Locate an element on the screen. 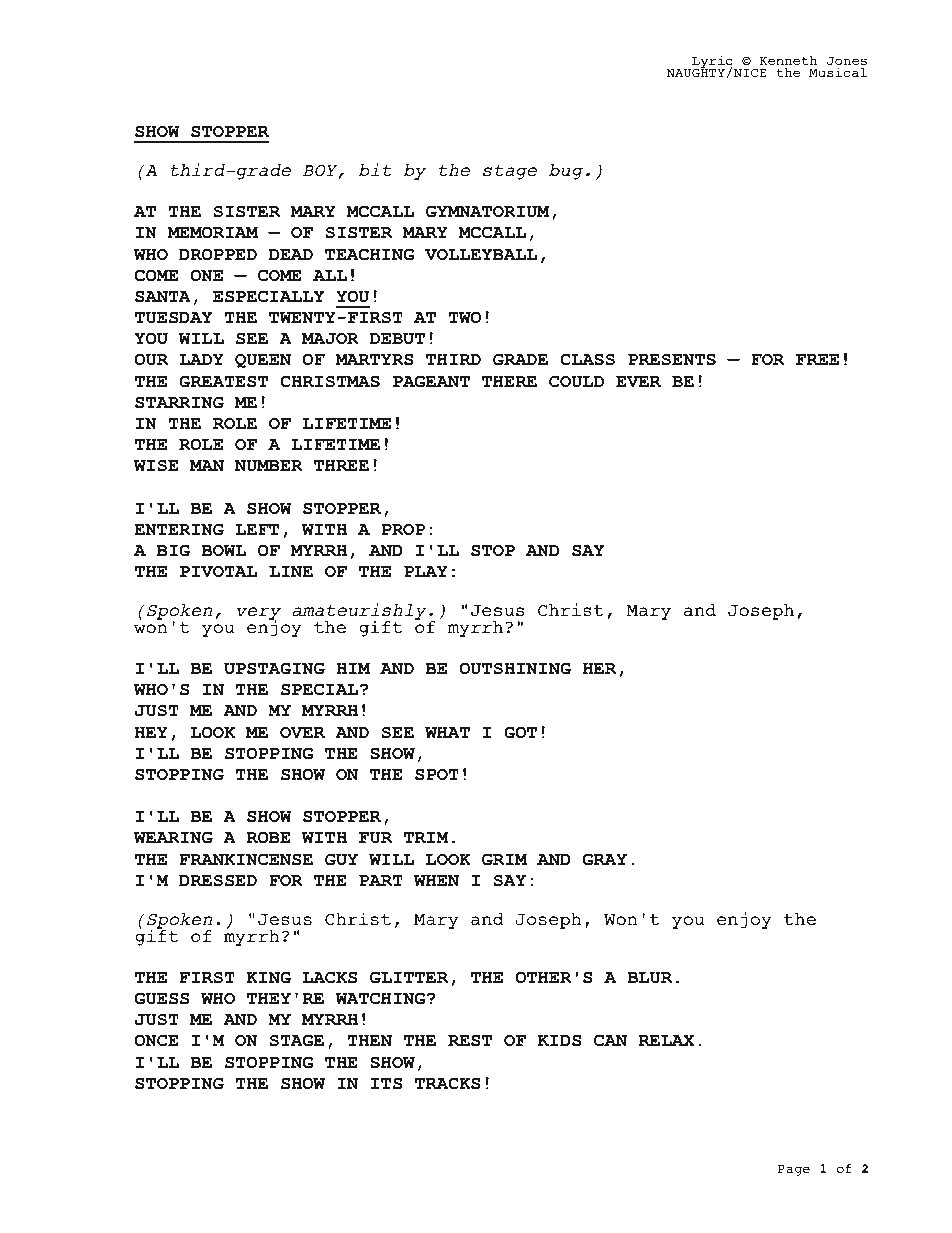  bug is located at coordinates (566, 172).
